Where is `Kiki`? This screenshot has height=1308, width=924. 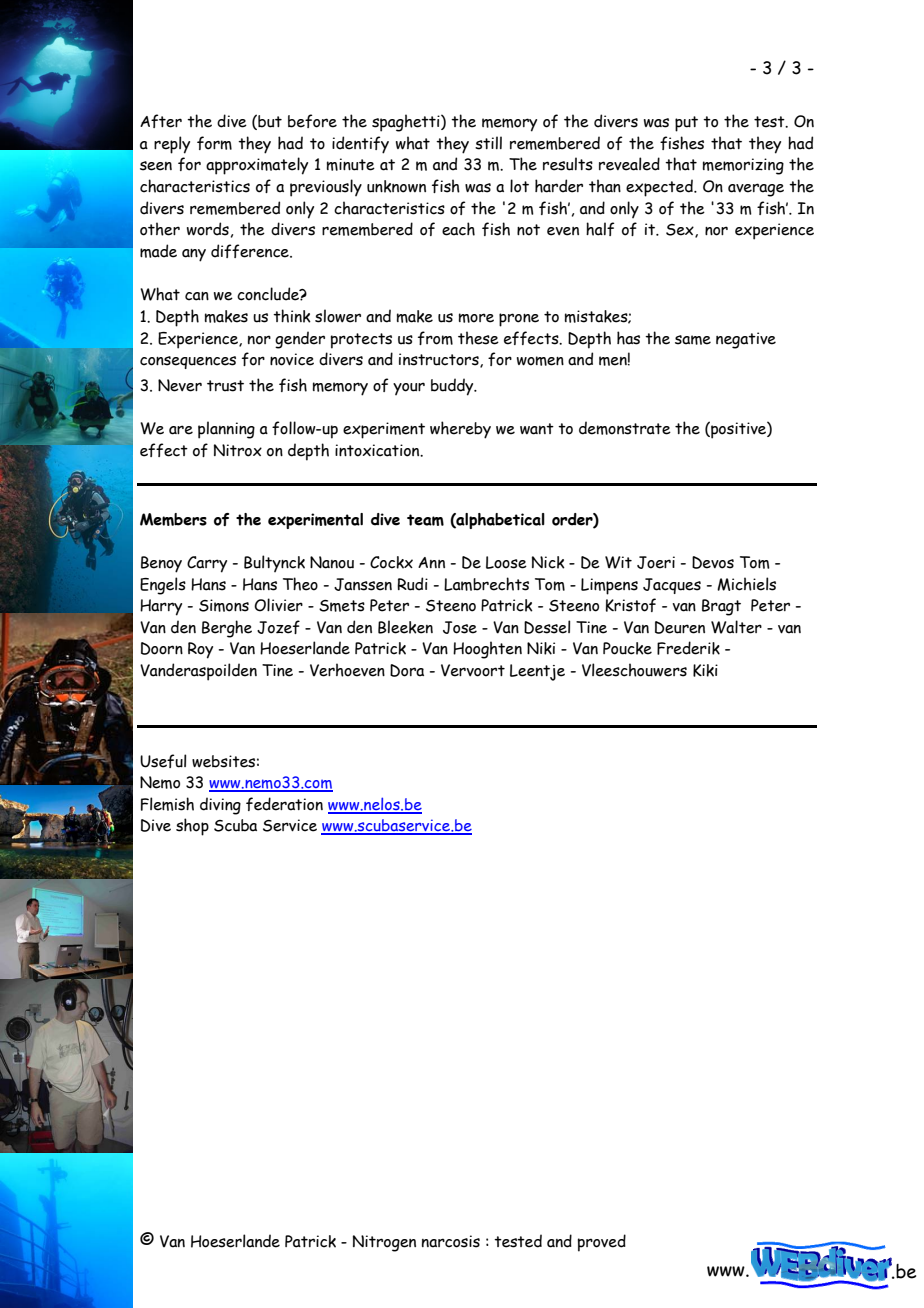
Kiki is located at coordinates (705, 670).
